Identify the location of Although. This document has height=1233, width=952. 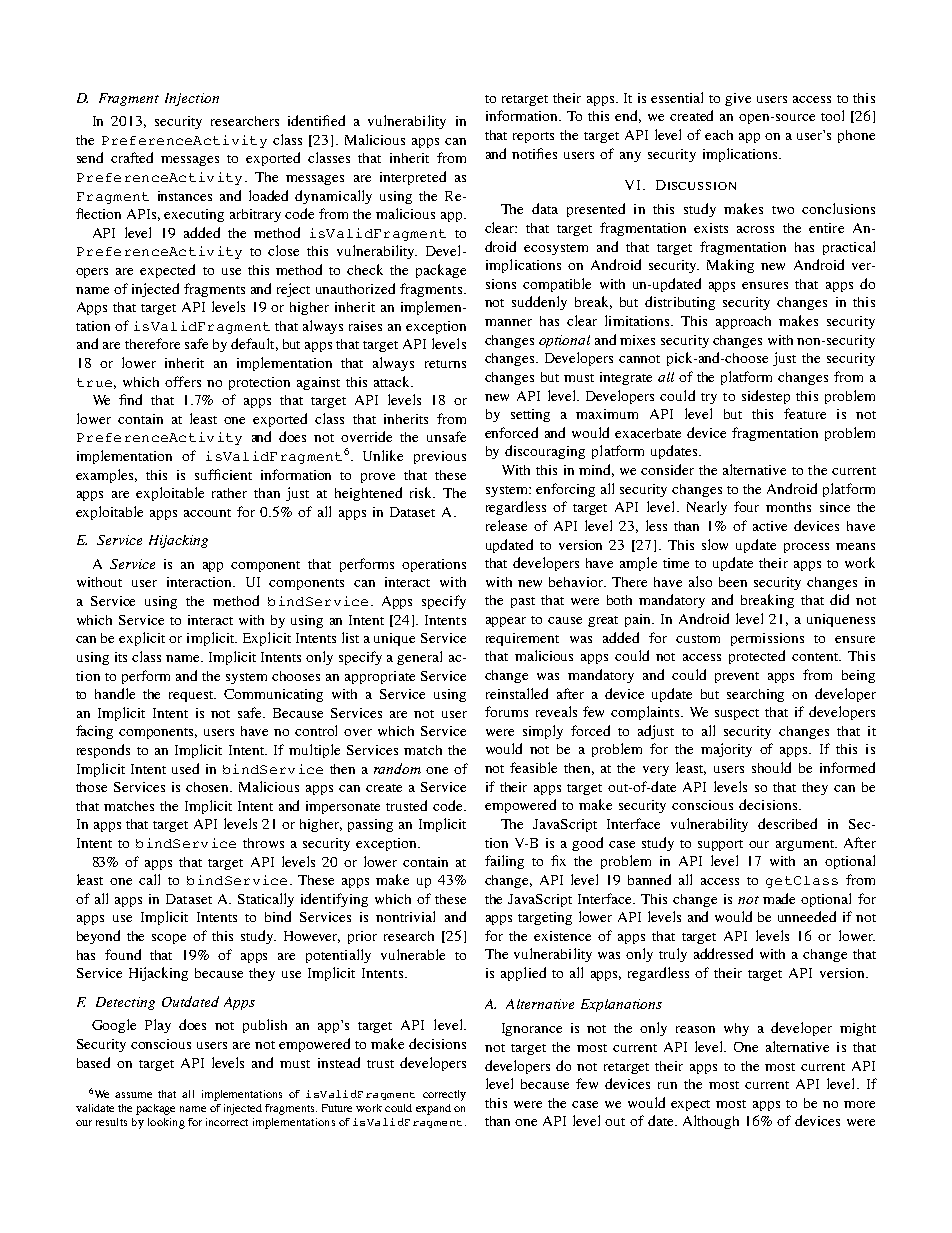
(711, 1122).
